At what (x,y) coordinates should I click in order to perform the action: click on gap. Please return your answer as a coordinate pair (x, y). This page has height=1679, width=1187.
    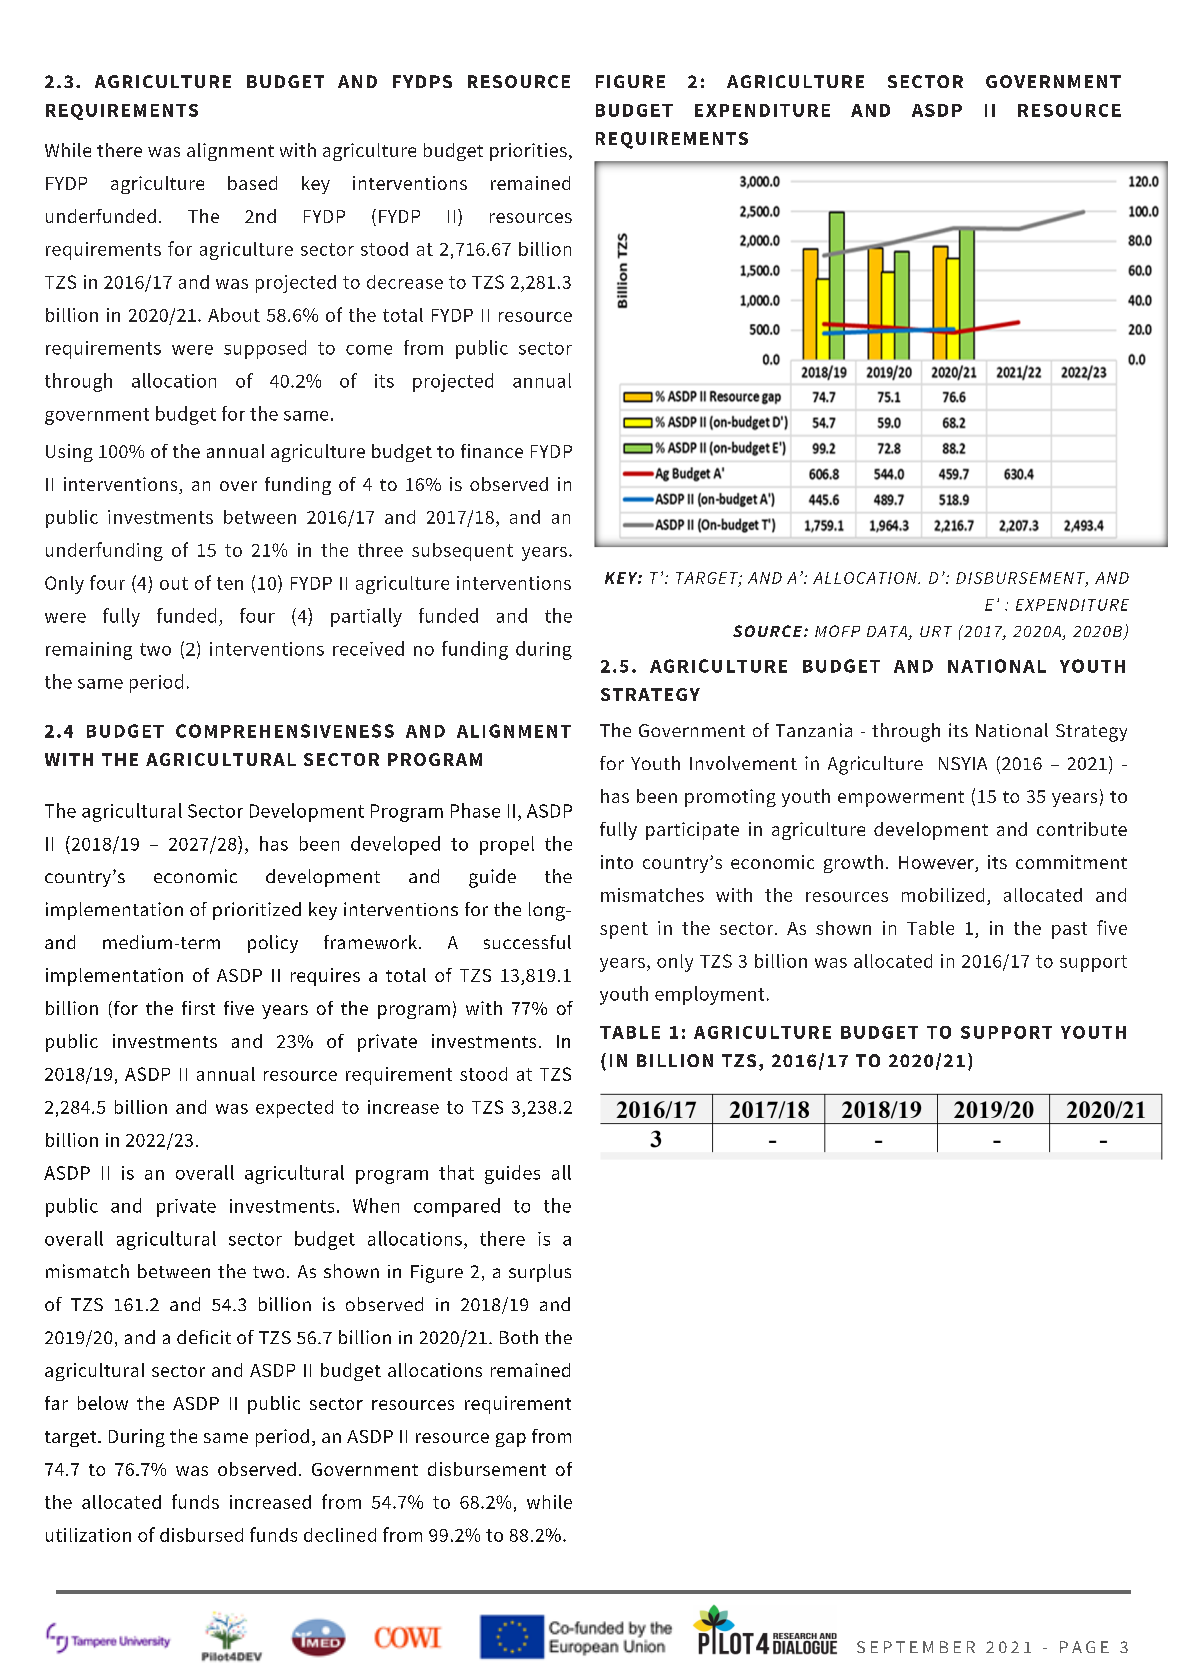
    Looking at the image, I should click on (511, 1440).
